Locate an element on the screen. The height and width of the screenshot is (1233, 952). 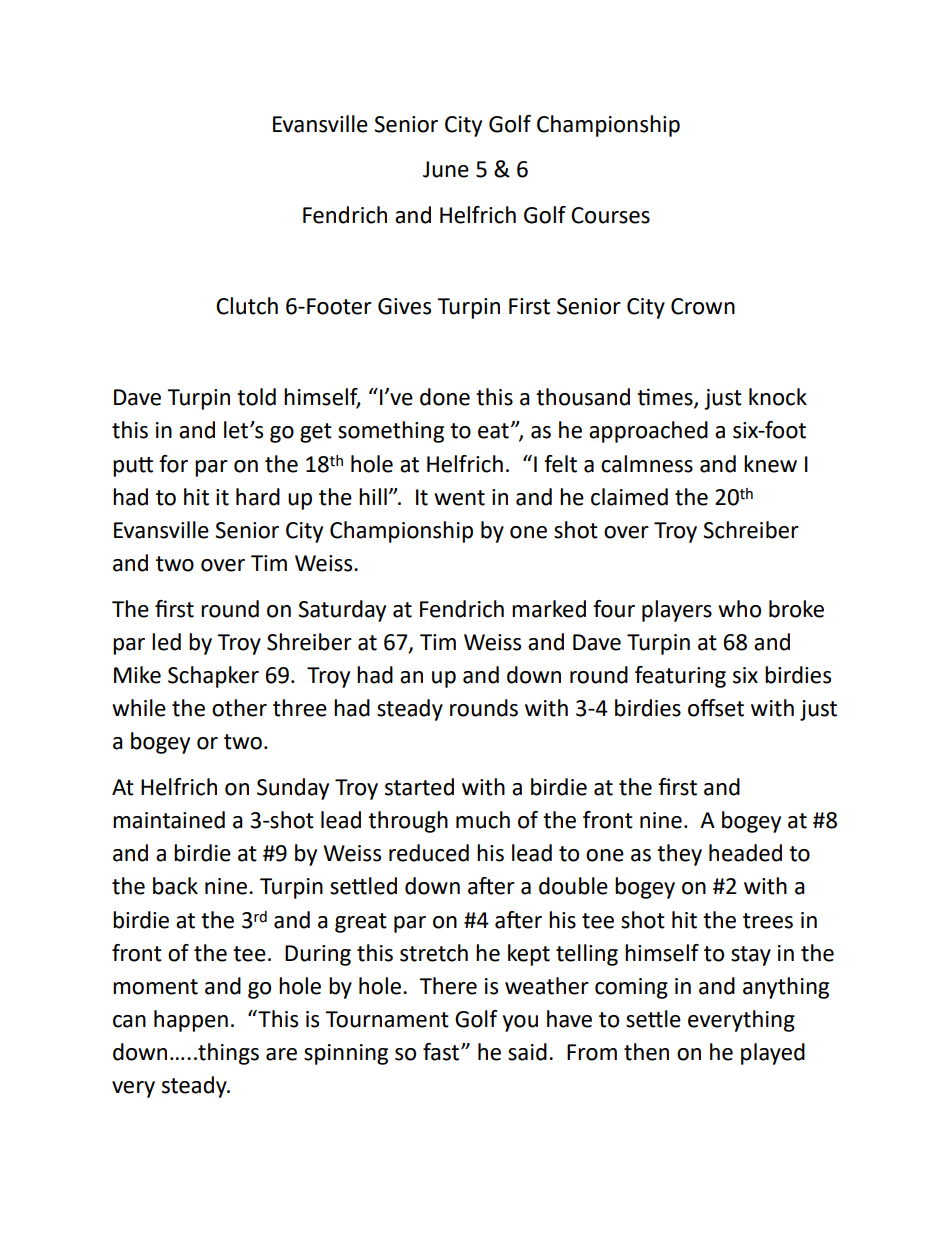
marked is located at coordinates (549, 609).
